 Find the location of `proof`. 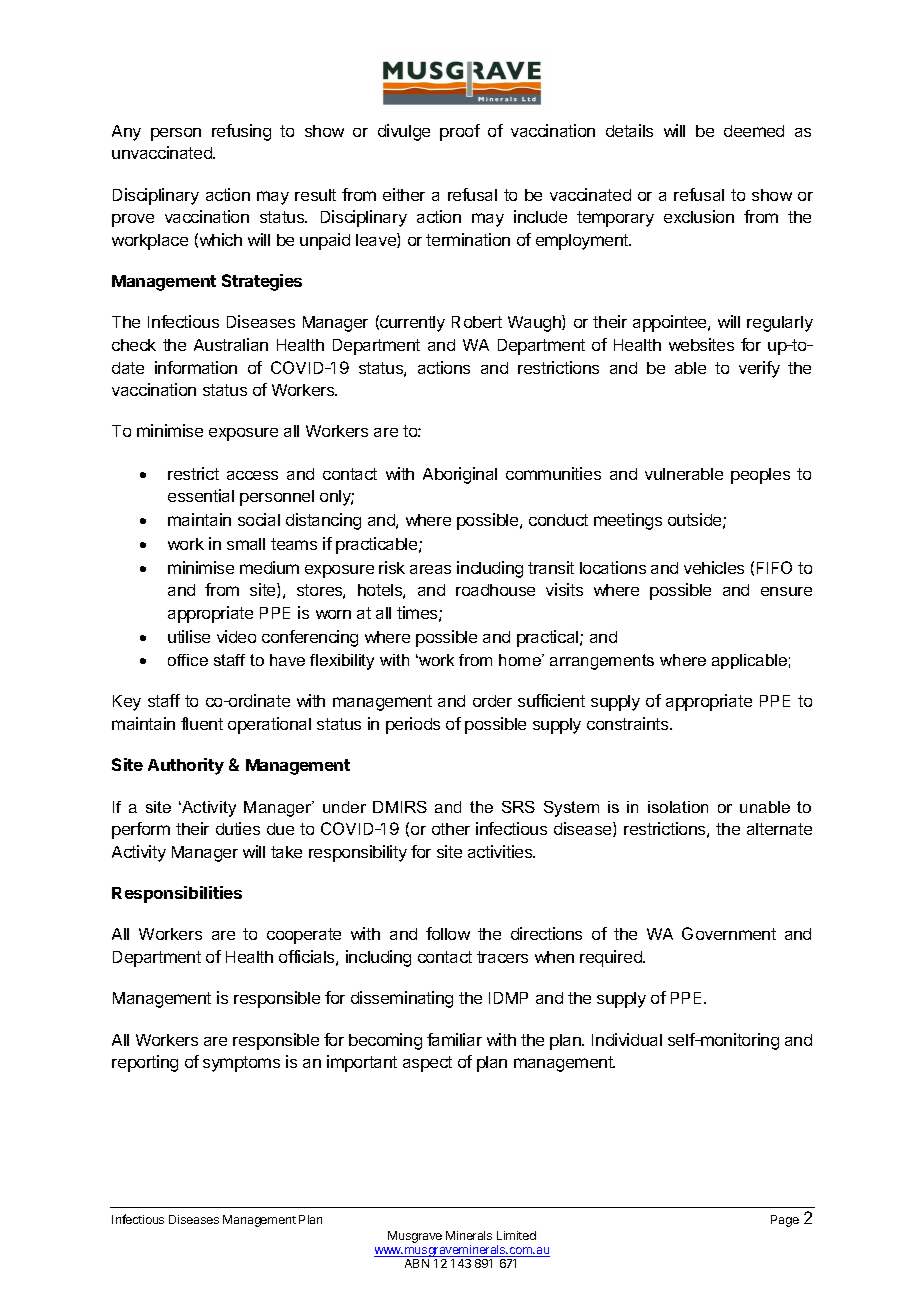

proof is located at coordinates (460, 132).
